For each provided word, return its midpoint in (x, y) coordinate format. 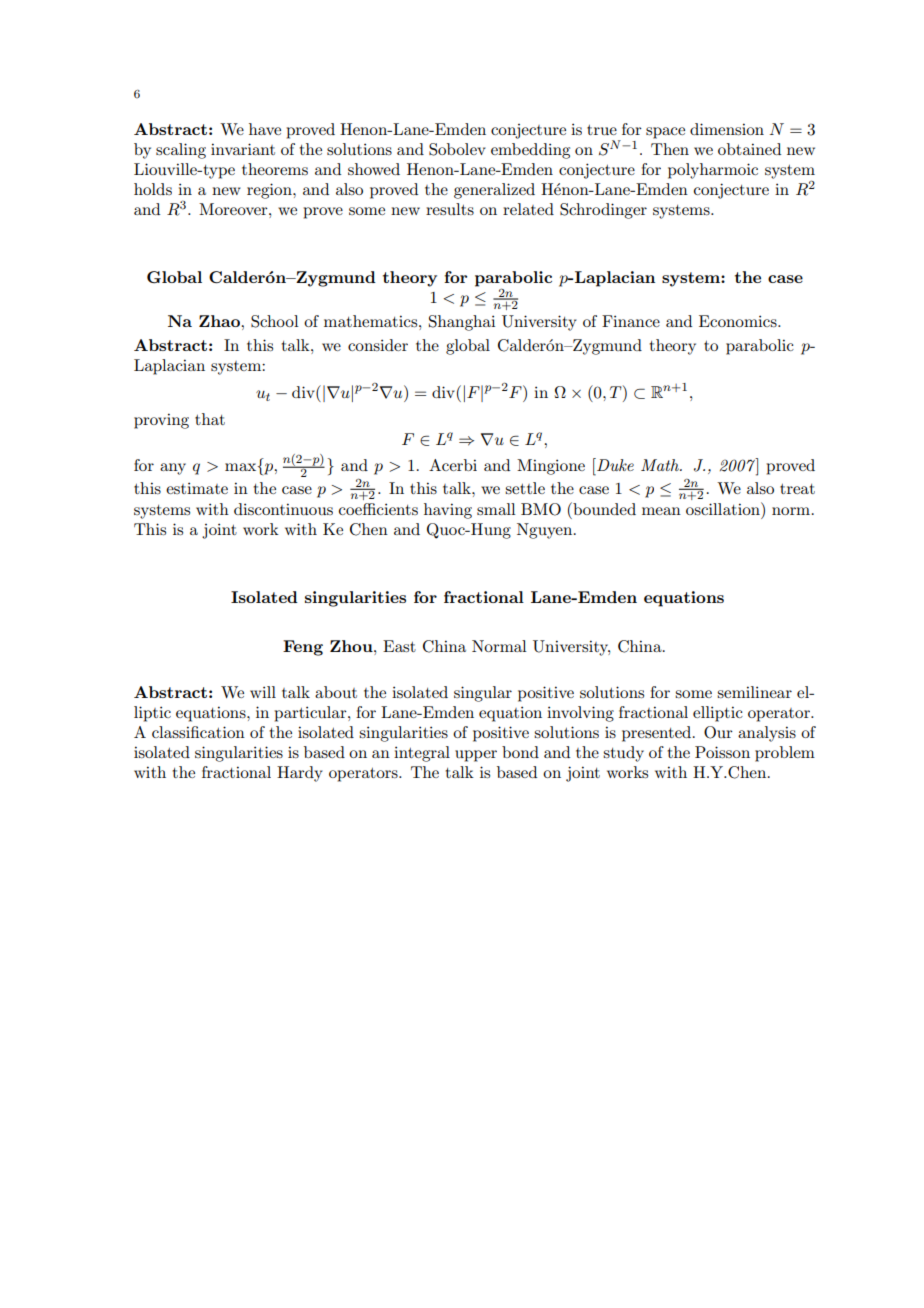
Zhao (220, 321)
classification (198, 732)
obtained (749, 149)
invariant (243, 149)
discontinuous (283, 509)
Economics (739, 321)
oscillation (724, 508)
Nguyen (546, 531)
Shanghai (462, 323)
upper (476, 756)
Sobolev (457, 149)
